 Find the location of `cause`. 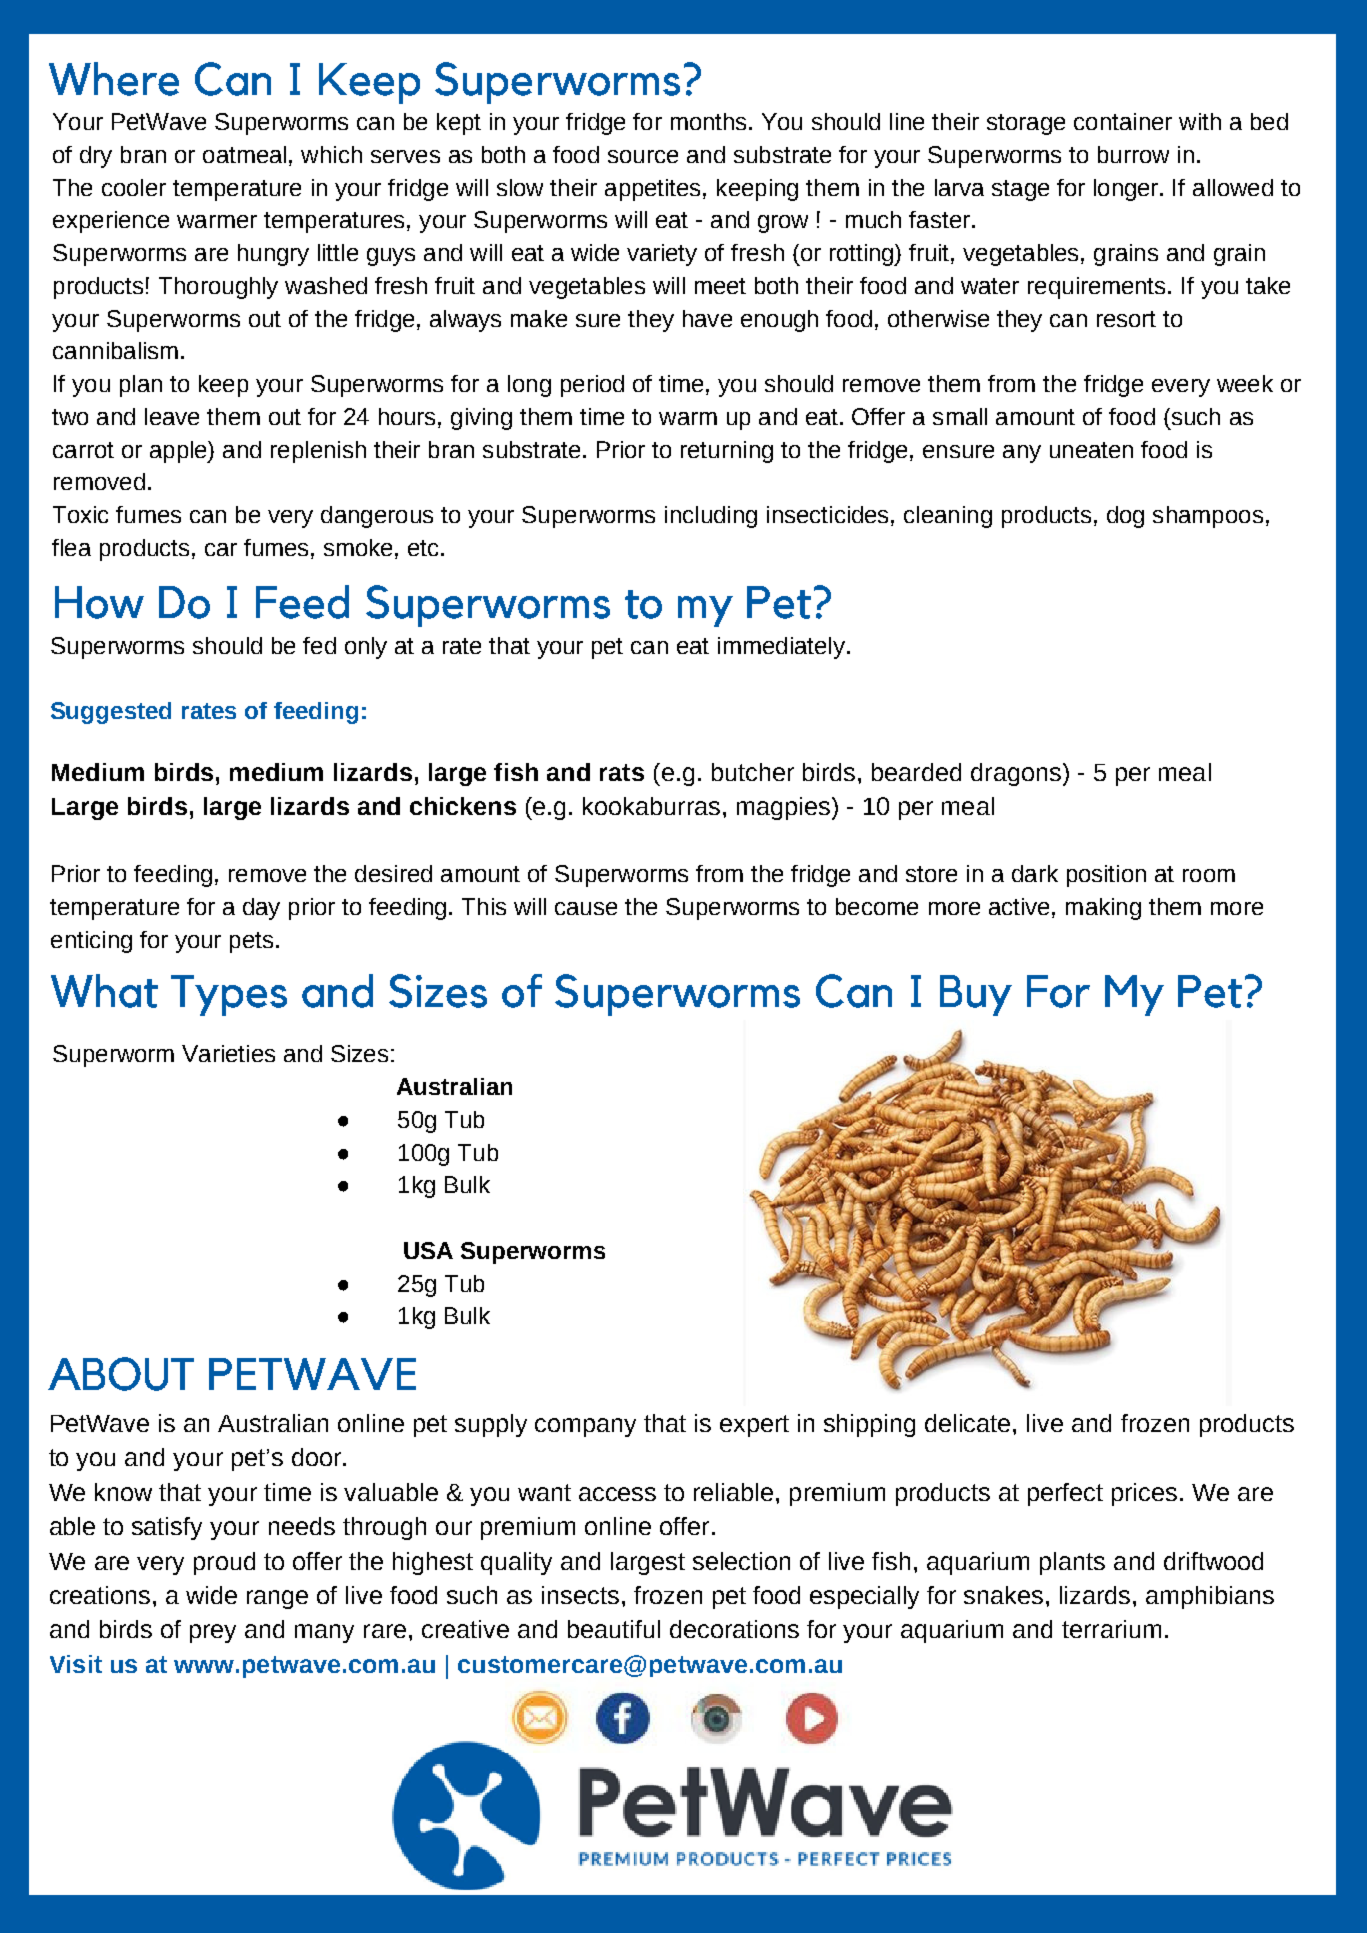

cause is located at coordinates (586, 908).
